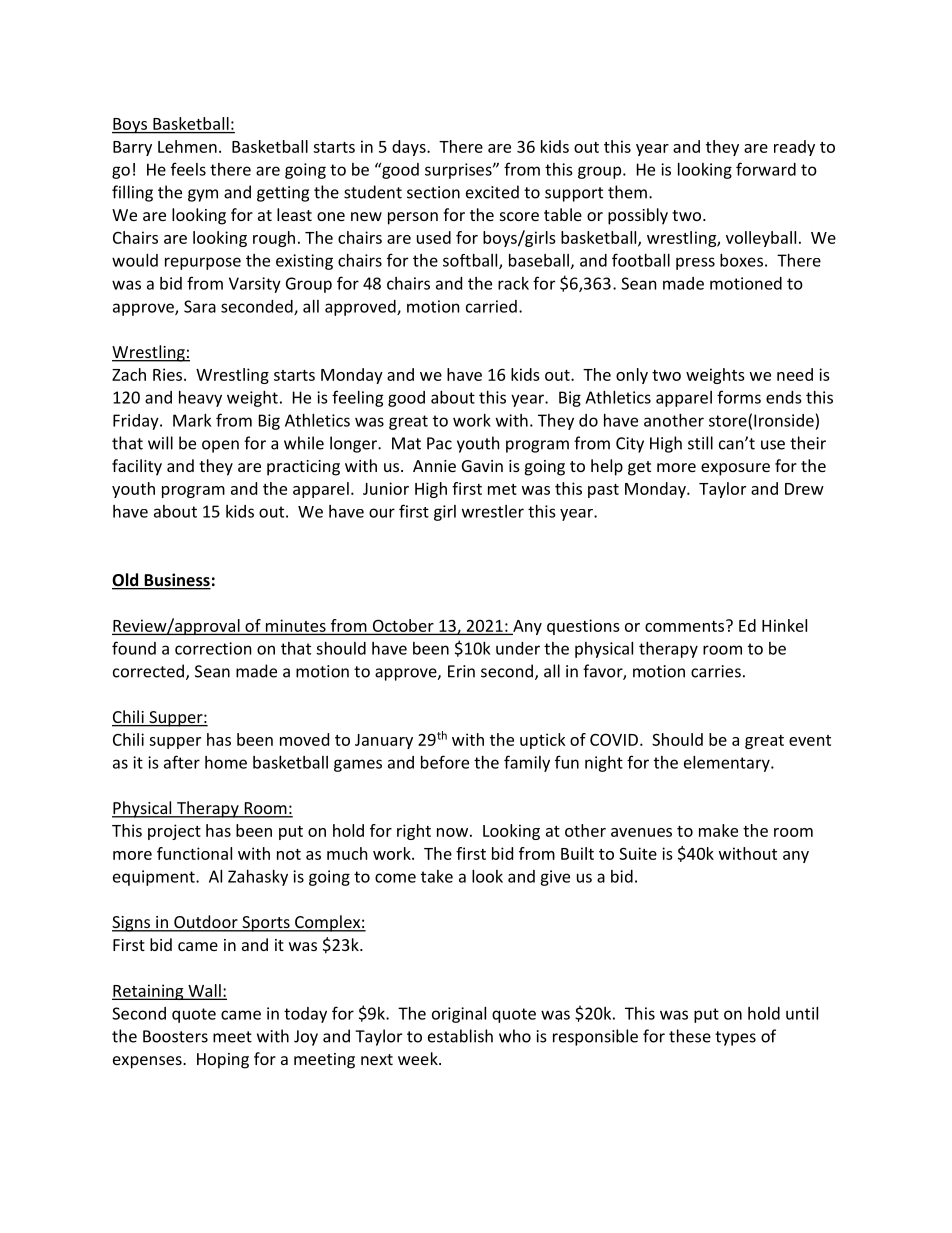  What do you see at coordinates (739, 397) in the screenshot?
I see `forms` at bounding box center [739, 397].
